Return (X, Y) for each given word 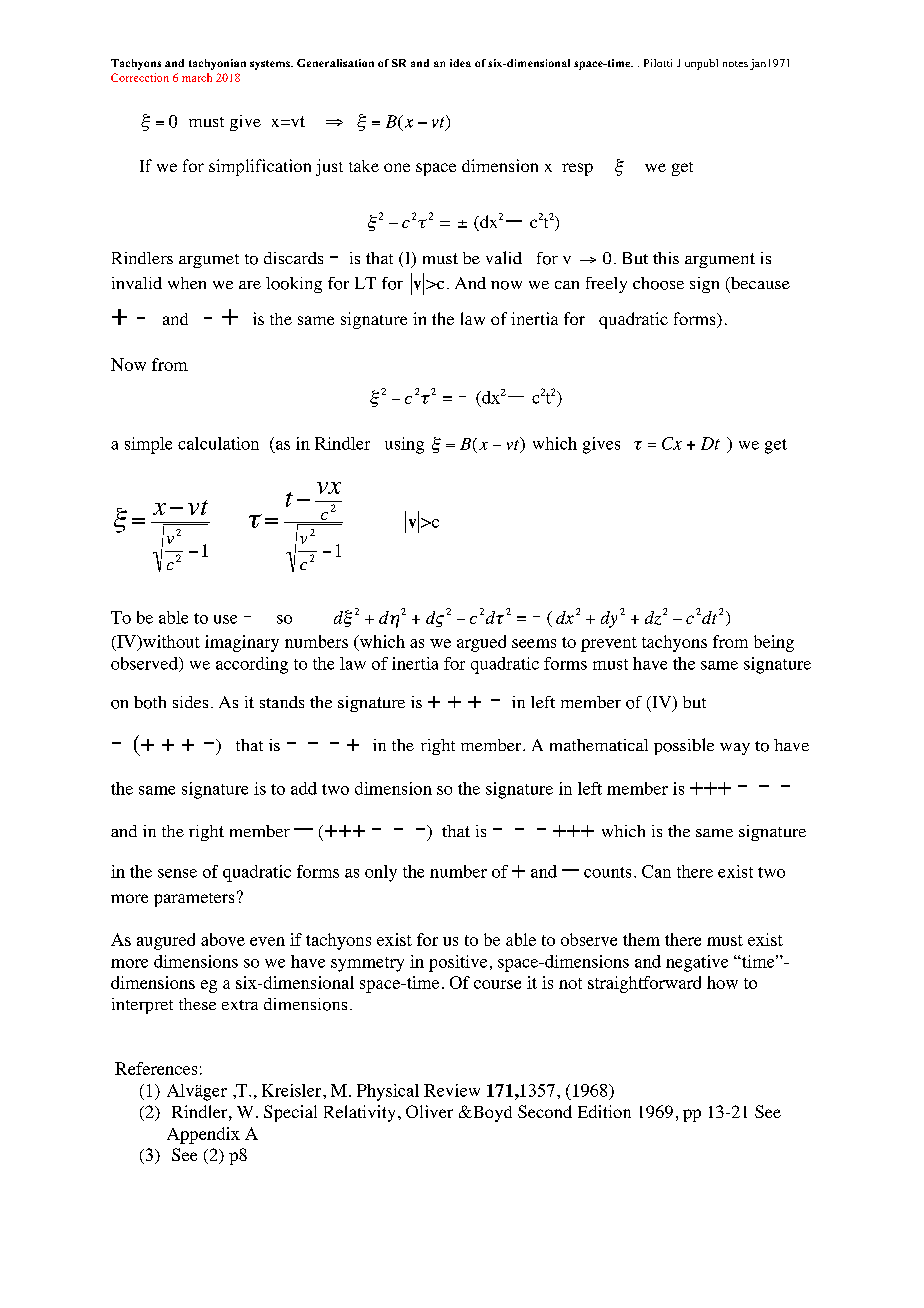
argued (481, 643)
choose (658, 283)
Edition (604, 1111)
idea (460, 63)
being (774, 643)
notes (735, 64)
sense (177, 873)
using (404, 445)
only (381, 873)
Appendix (203, 1135)
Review (452, 1090)
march (197, 77)
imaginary (242, 643)
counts (607, 872)
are (250, 285)
